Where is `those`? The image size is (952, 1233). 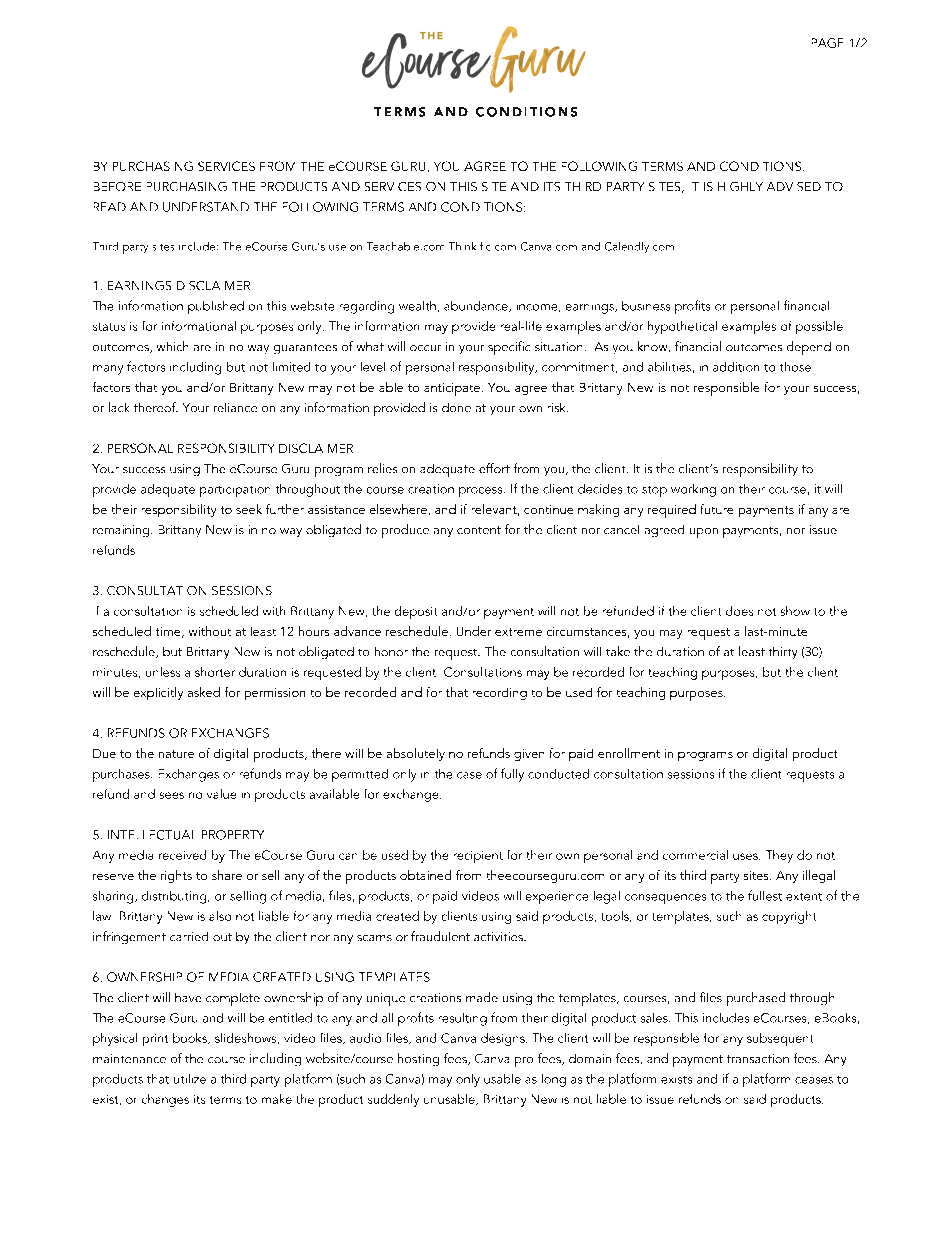
those is located at coordinates (795, 367).
